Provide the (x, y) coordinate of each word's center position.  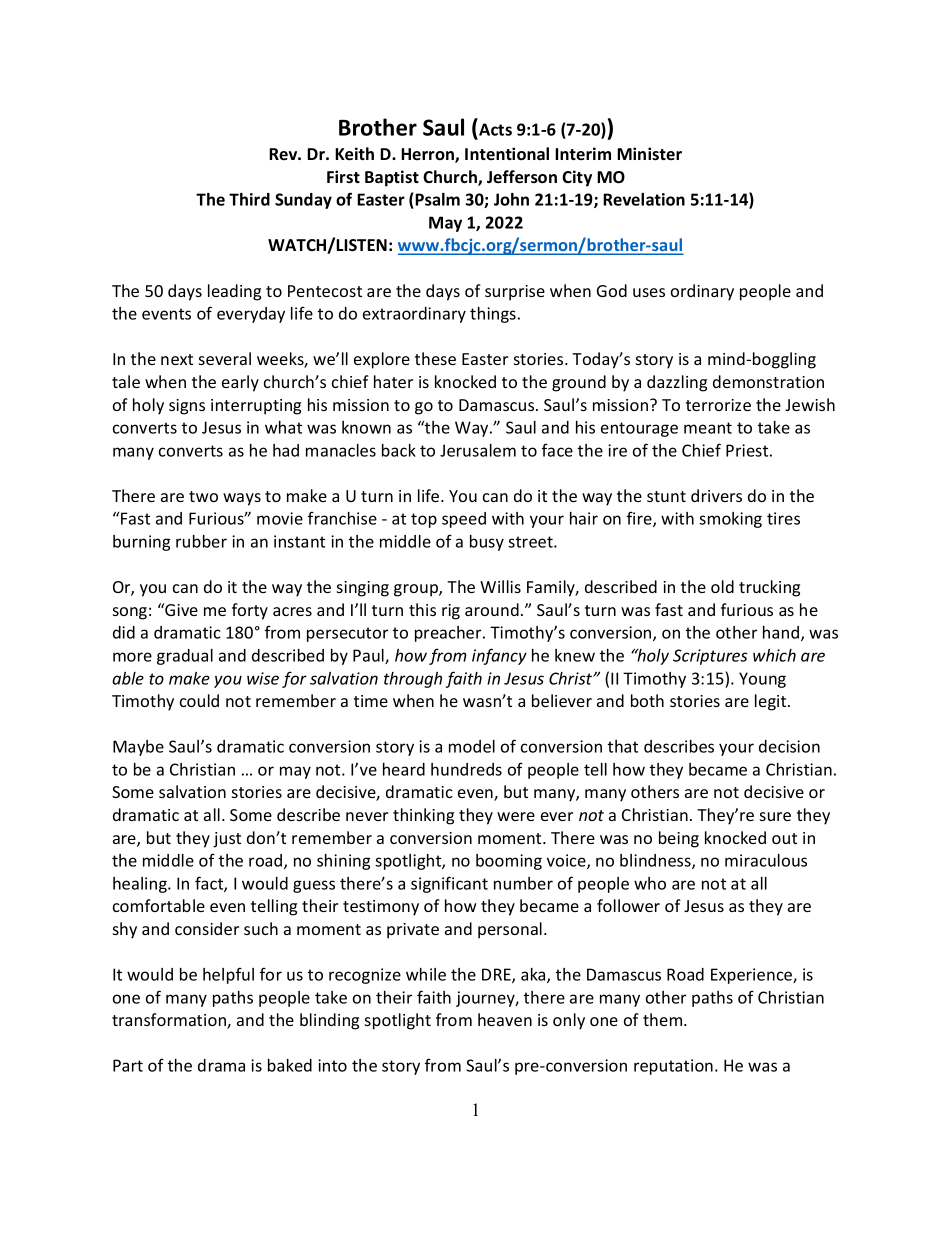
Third (249, 199)
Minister (649, 154)
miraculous (766, 860)
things (493, 315)
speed (464, 520)
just (227, 840)
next (177, 359)
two (203, 496)
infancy (499, 656)
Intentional (507, 154)
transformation (170, 1021)
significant (449, 884)
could (199, 700)
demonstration (768, 381)
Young (762, 680)
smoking (730, 520)
